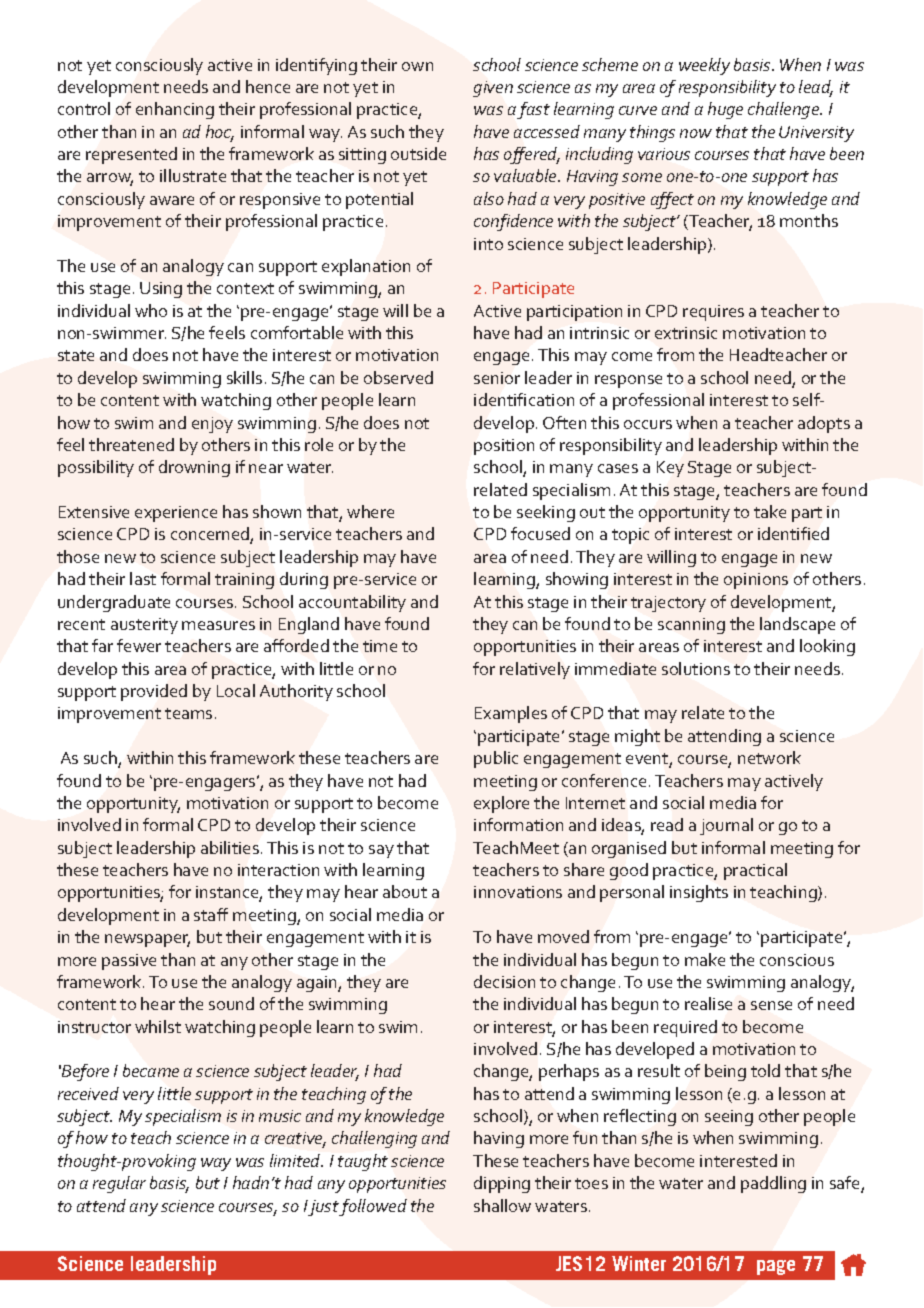 This screenshot has height=1308, width=924. I want to click on public, so click(496, 759).
